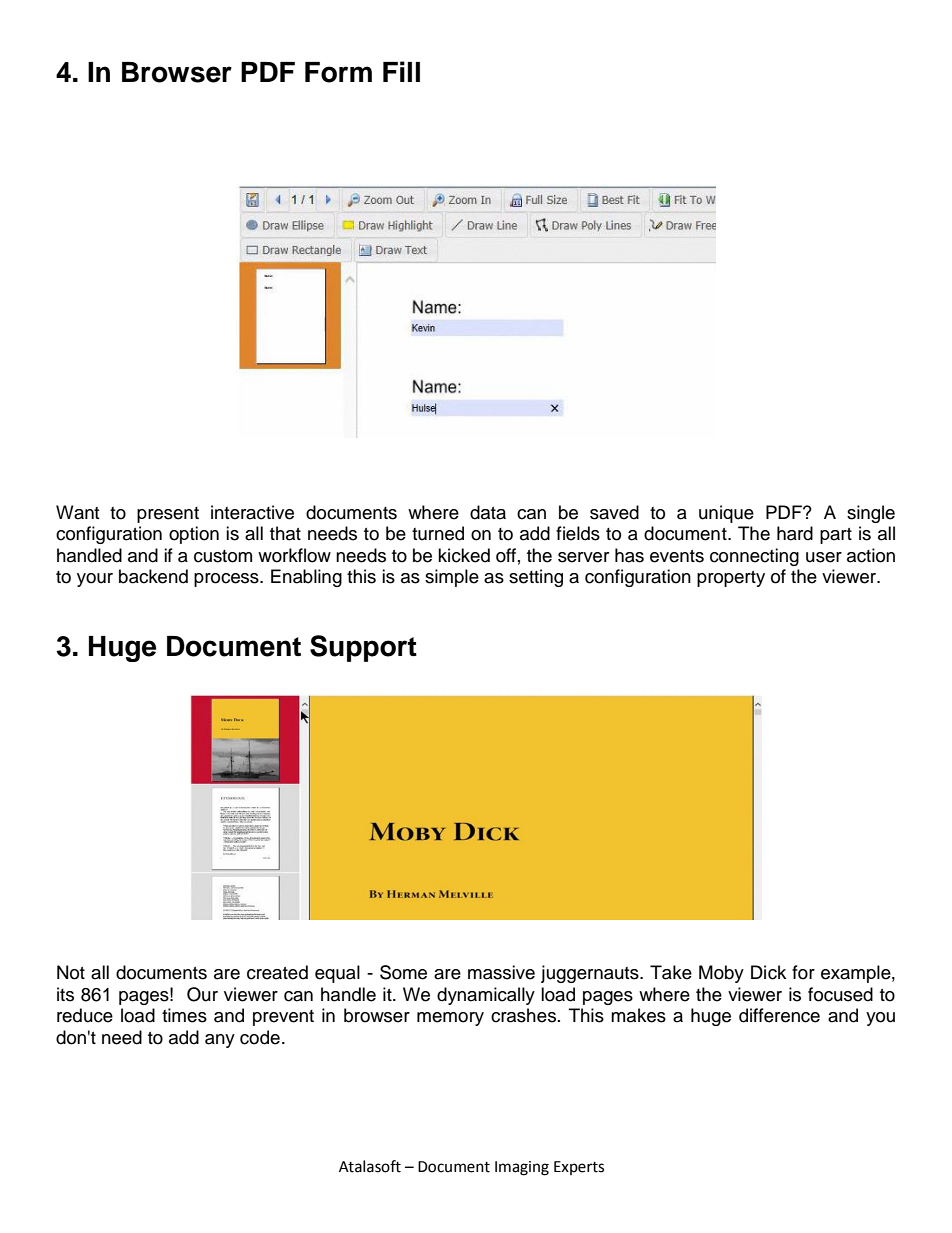 This screenshot has height=1233, width=952. Describe the element at coordinates (726, 514) in the screenshot. I see `unique` at that location.
